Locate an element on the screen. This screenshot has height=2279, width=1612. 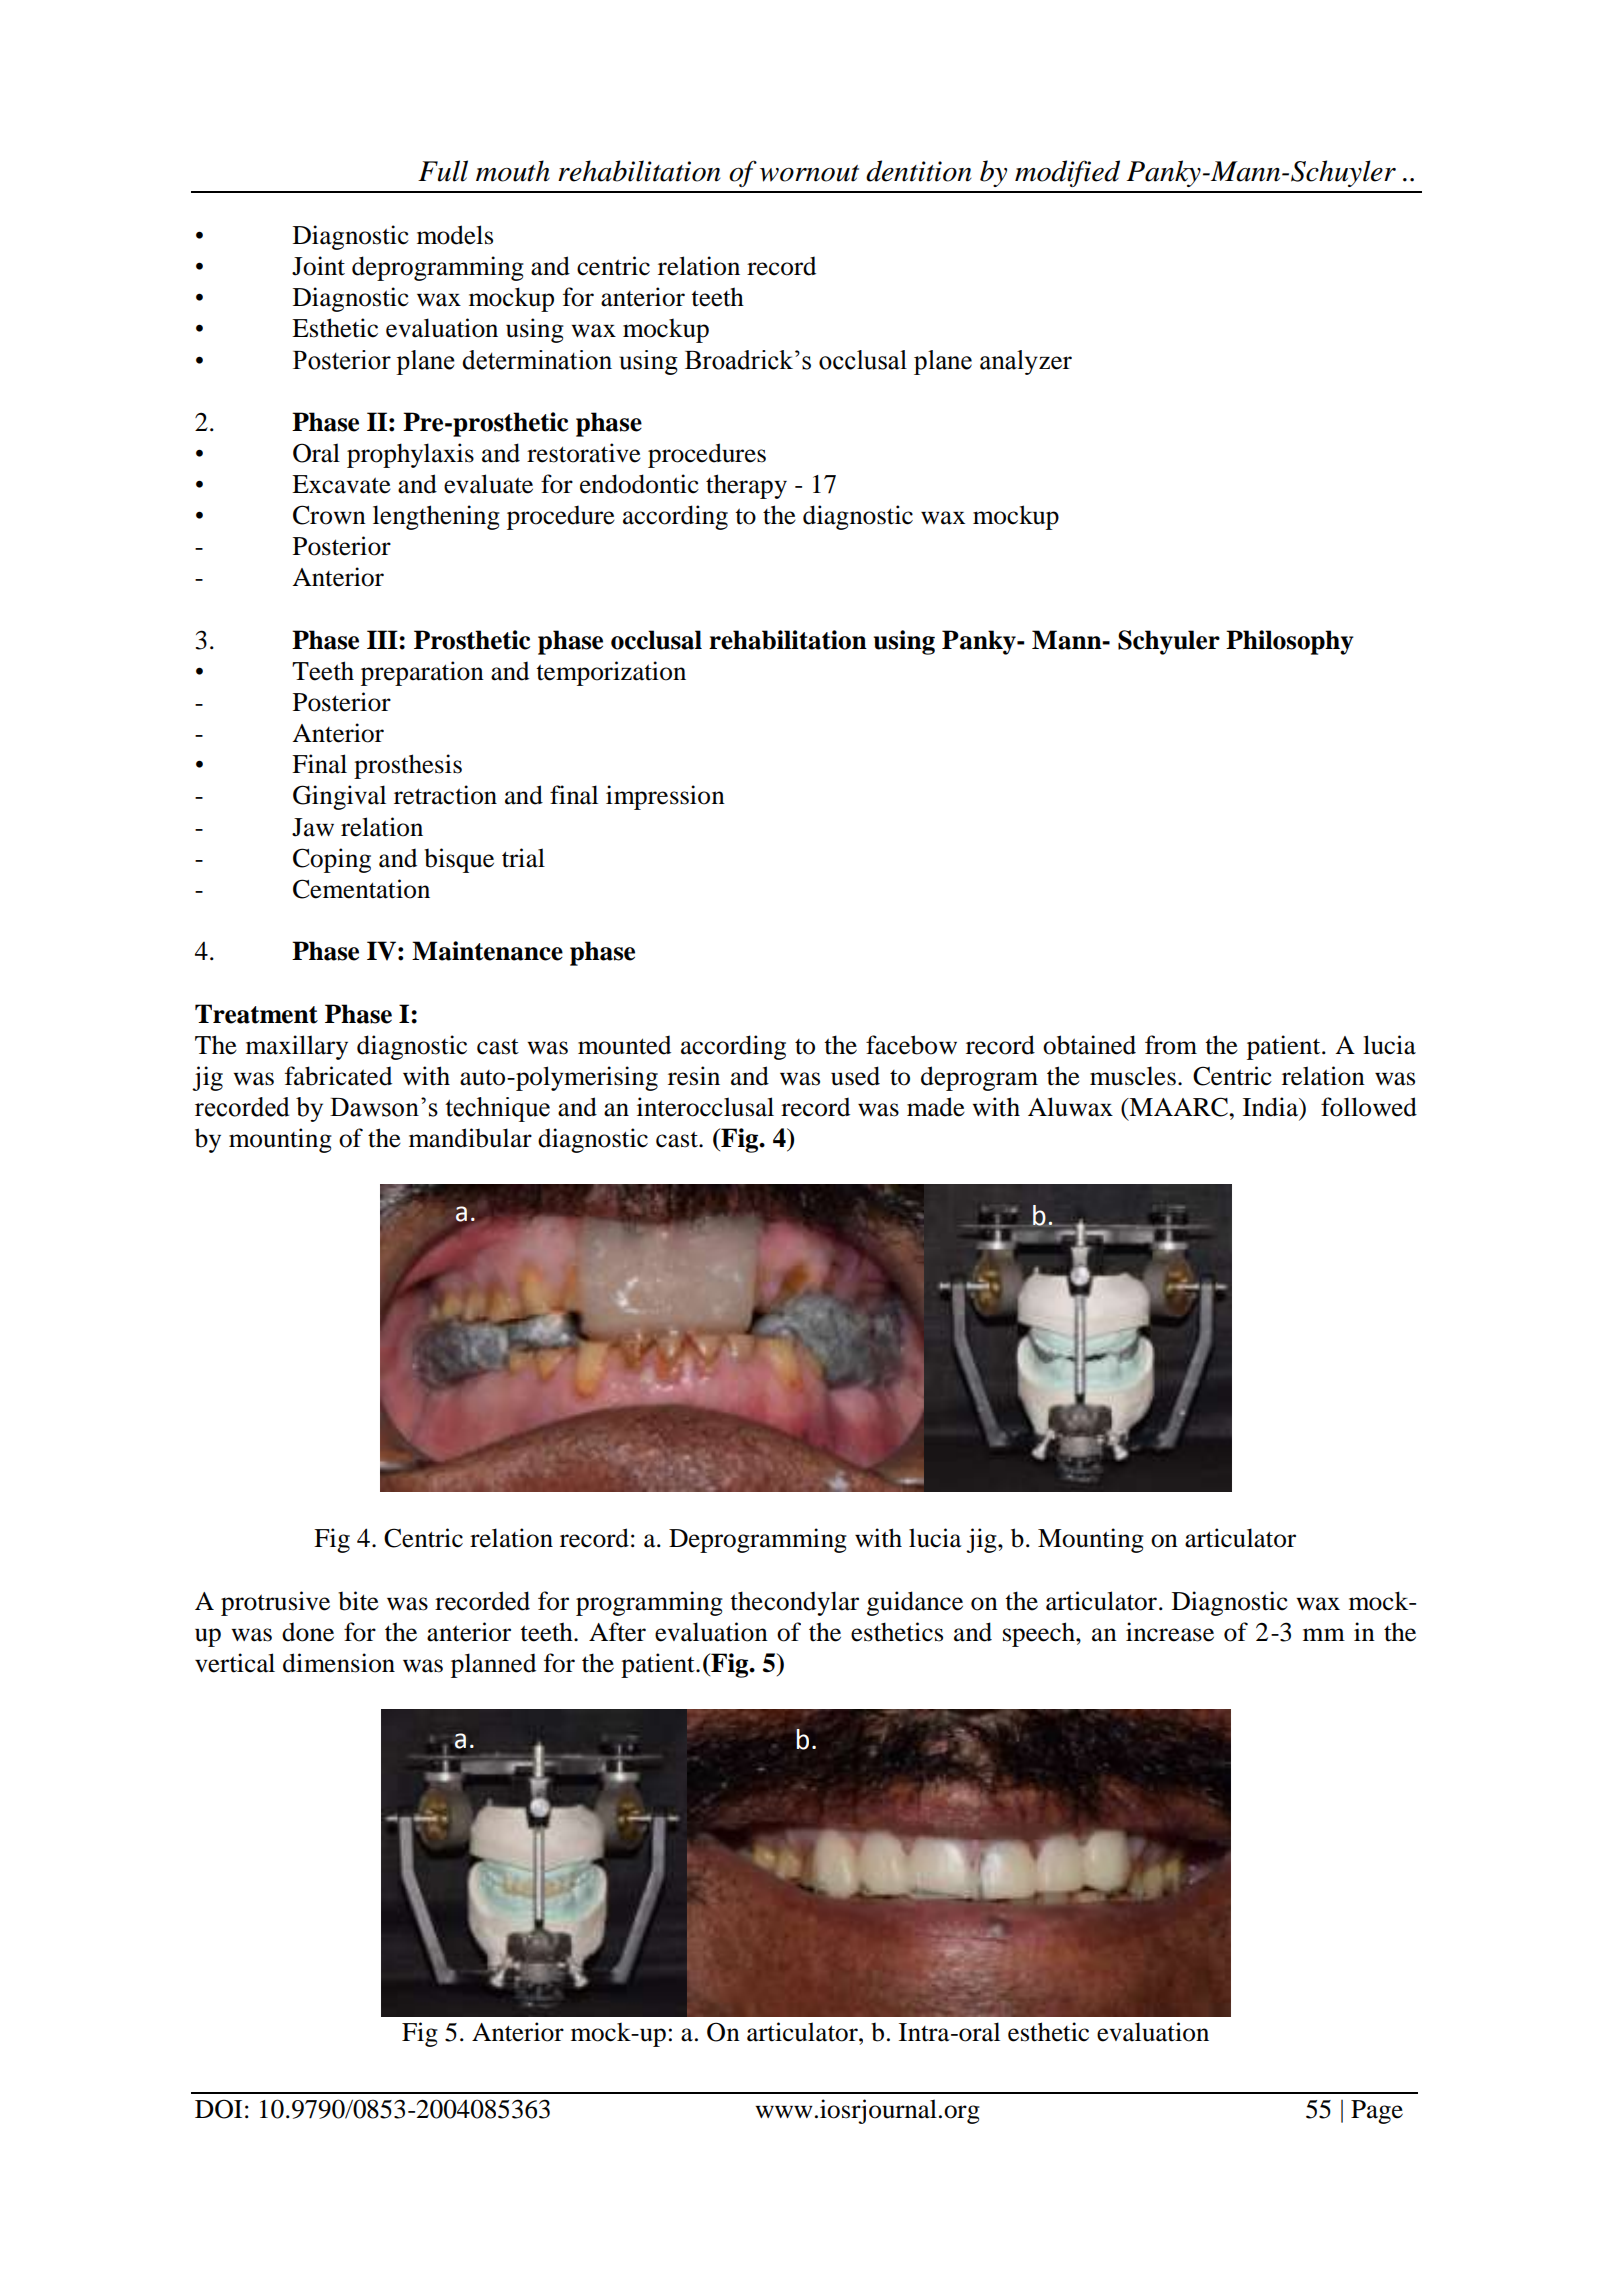
used is located at coordinates (855, 1076).
